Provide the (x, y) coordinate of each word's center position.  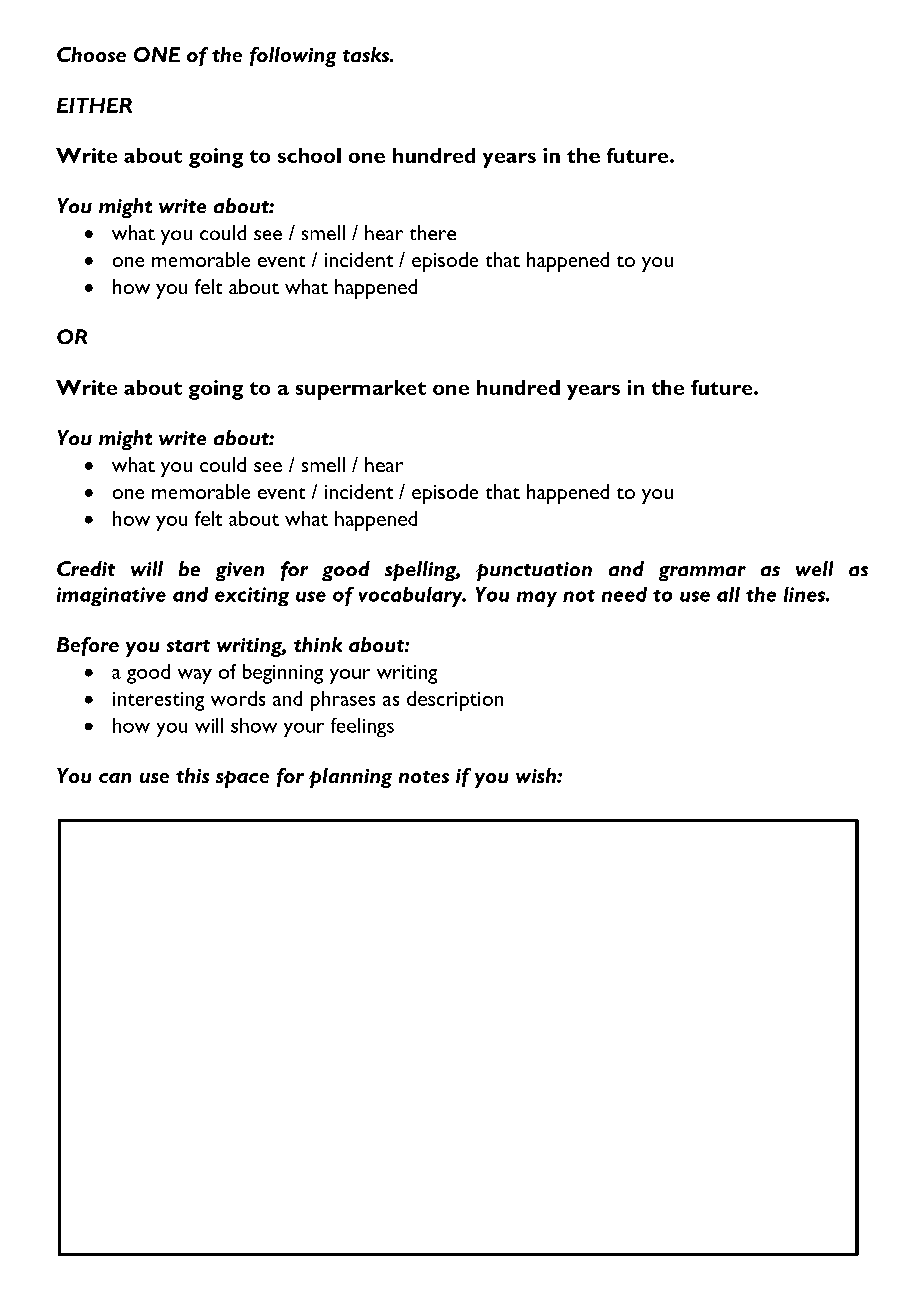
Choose (91, 54)
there (433, 232)
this (192, 775)
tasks (367, 54)
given (240, 571)
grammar (702, 573)
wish (537, 775)
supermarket (361, 390)
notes (424, 777)
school (309, 155)
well (814, 568)
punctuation (534, 571)
